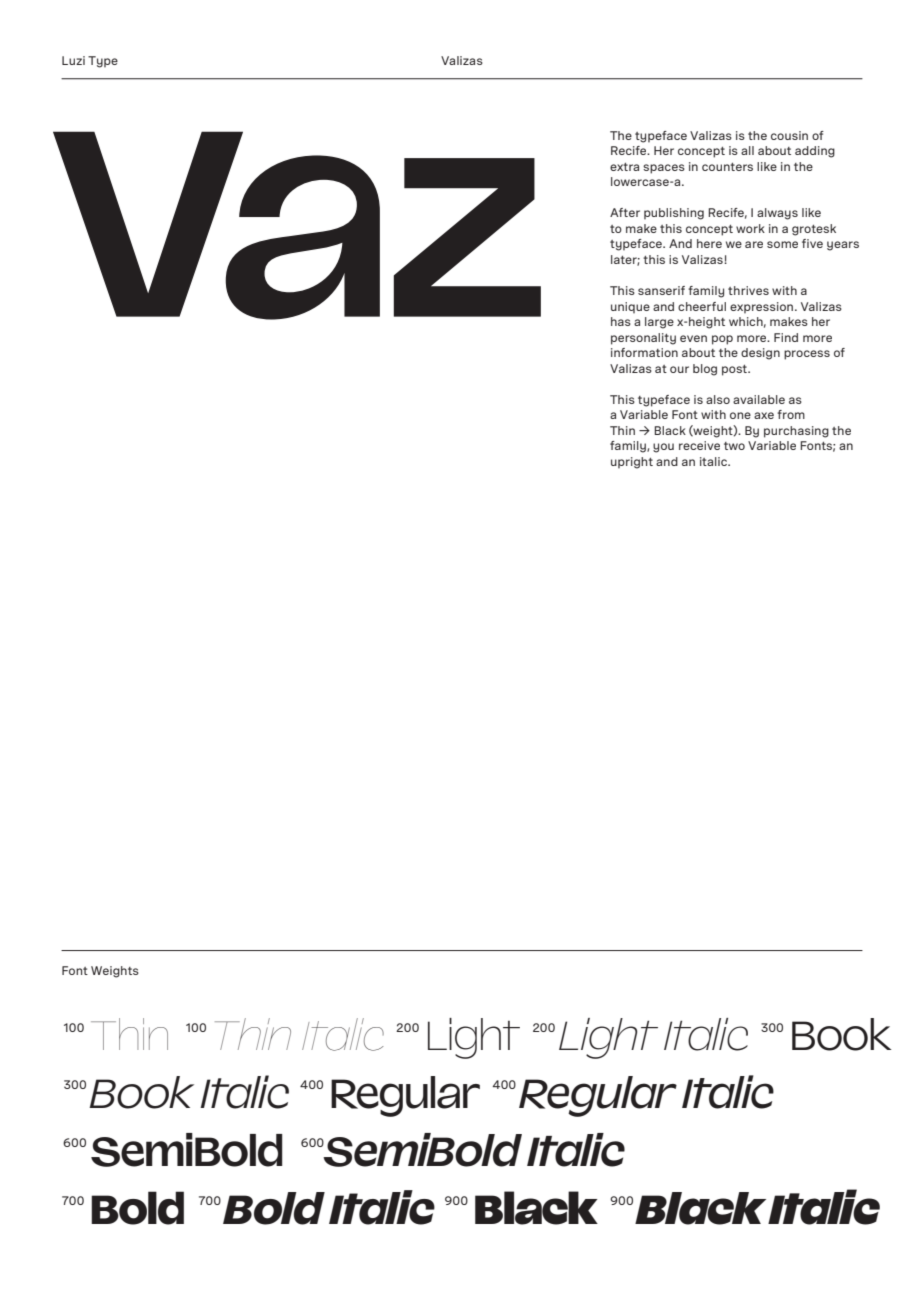  What do you see at coordinates (734, 446) in the screenshot?
I see `two` at bounding box center [734, 446].
